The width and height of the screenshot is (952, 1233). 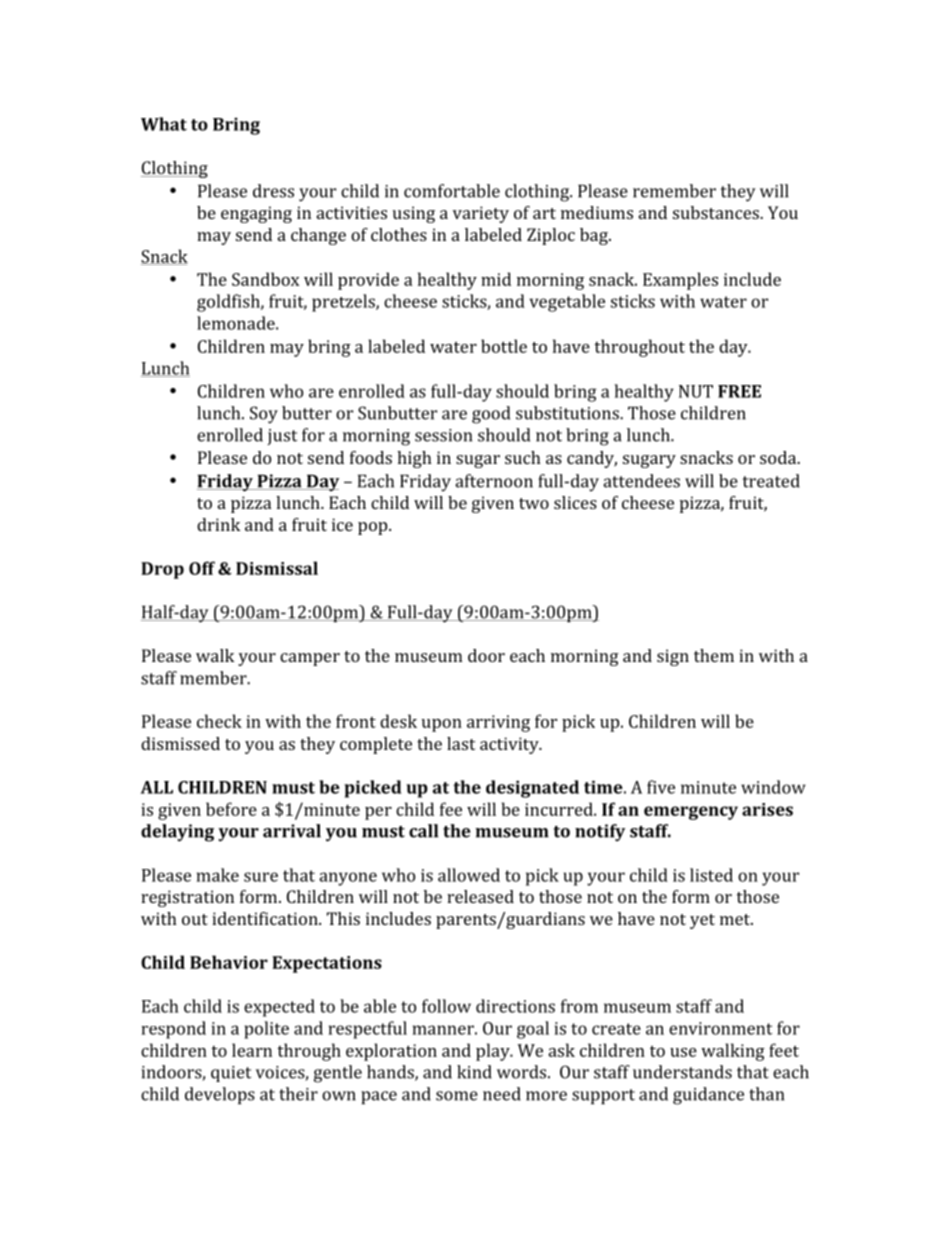 I want to click on substances, so click(x=717, y=212).
